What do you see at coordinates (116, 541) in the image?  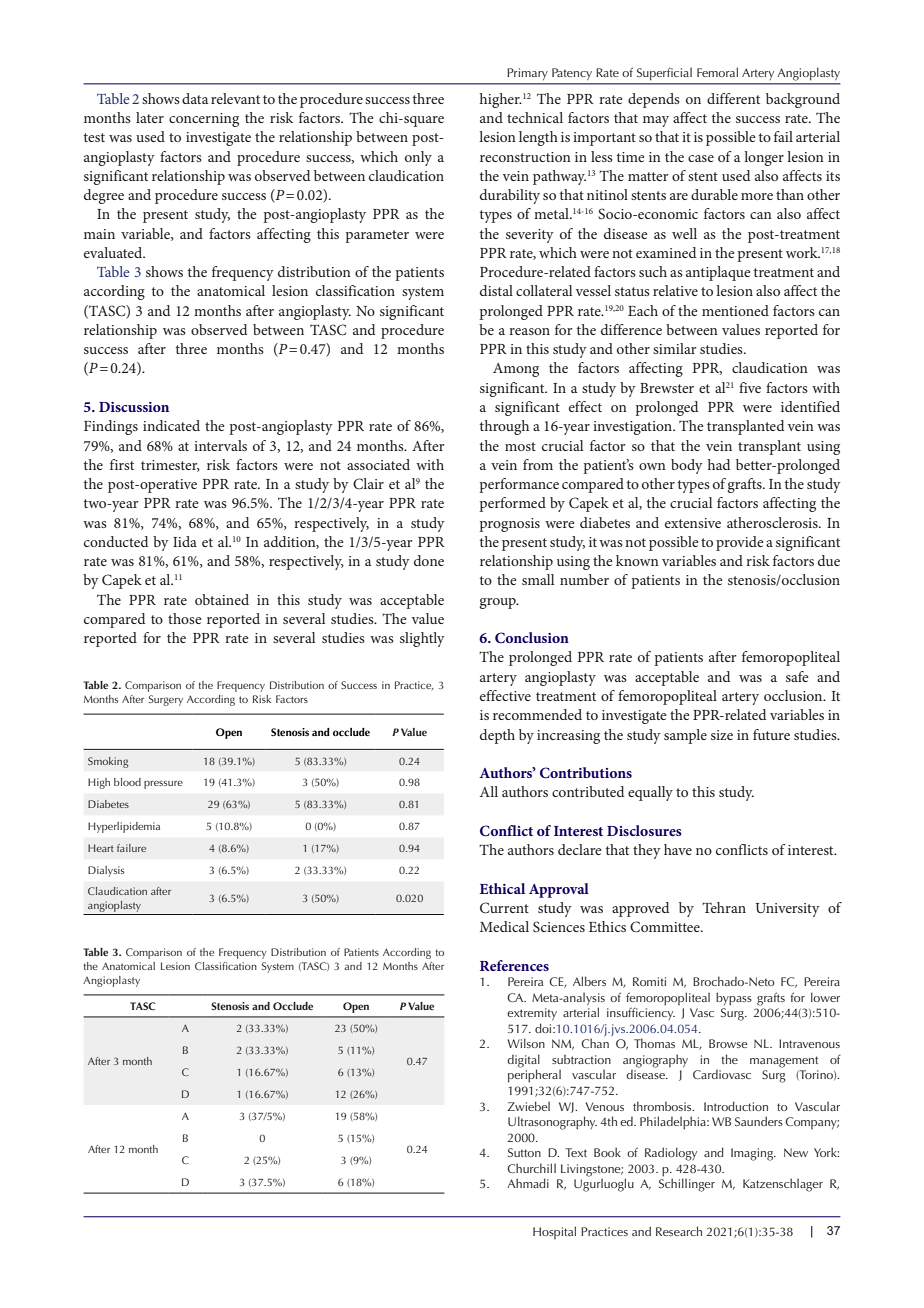 I see `conducted` at bounding box center [116, 541].
